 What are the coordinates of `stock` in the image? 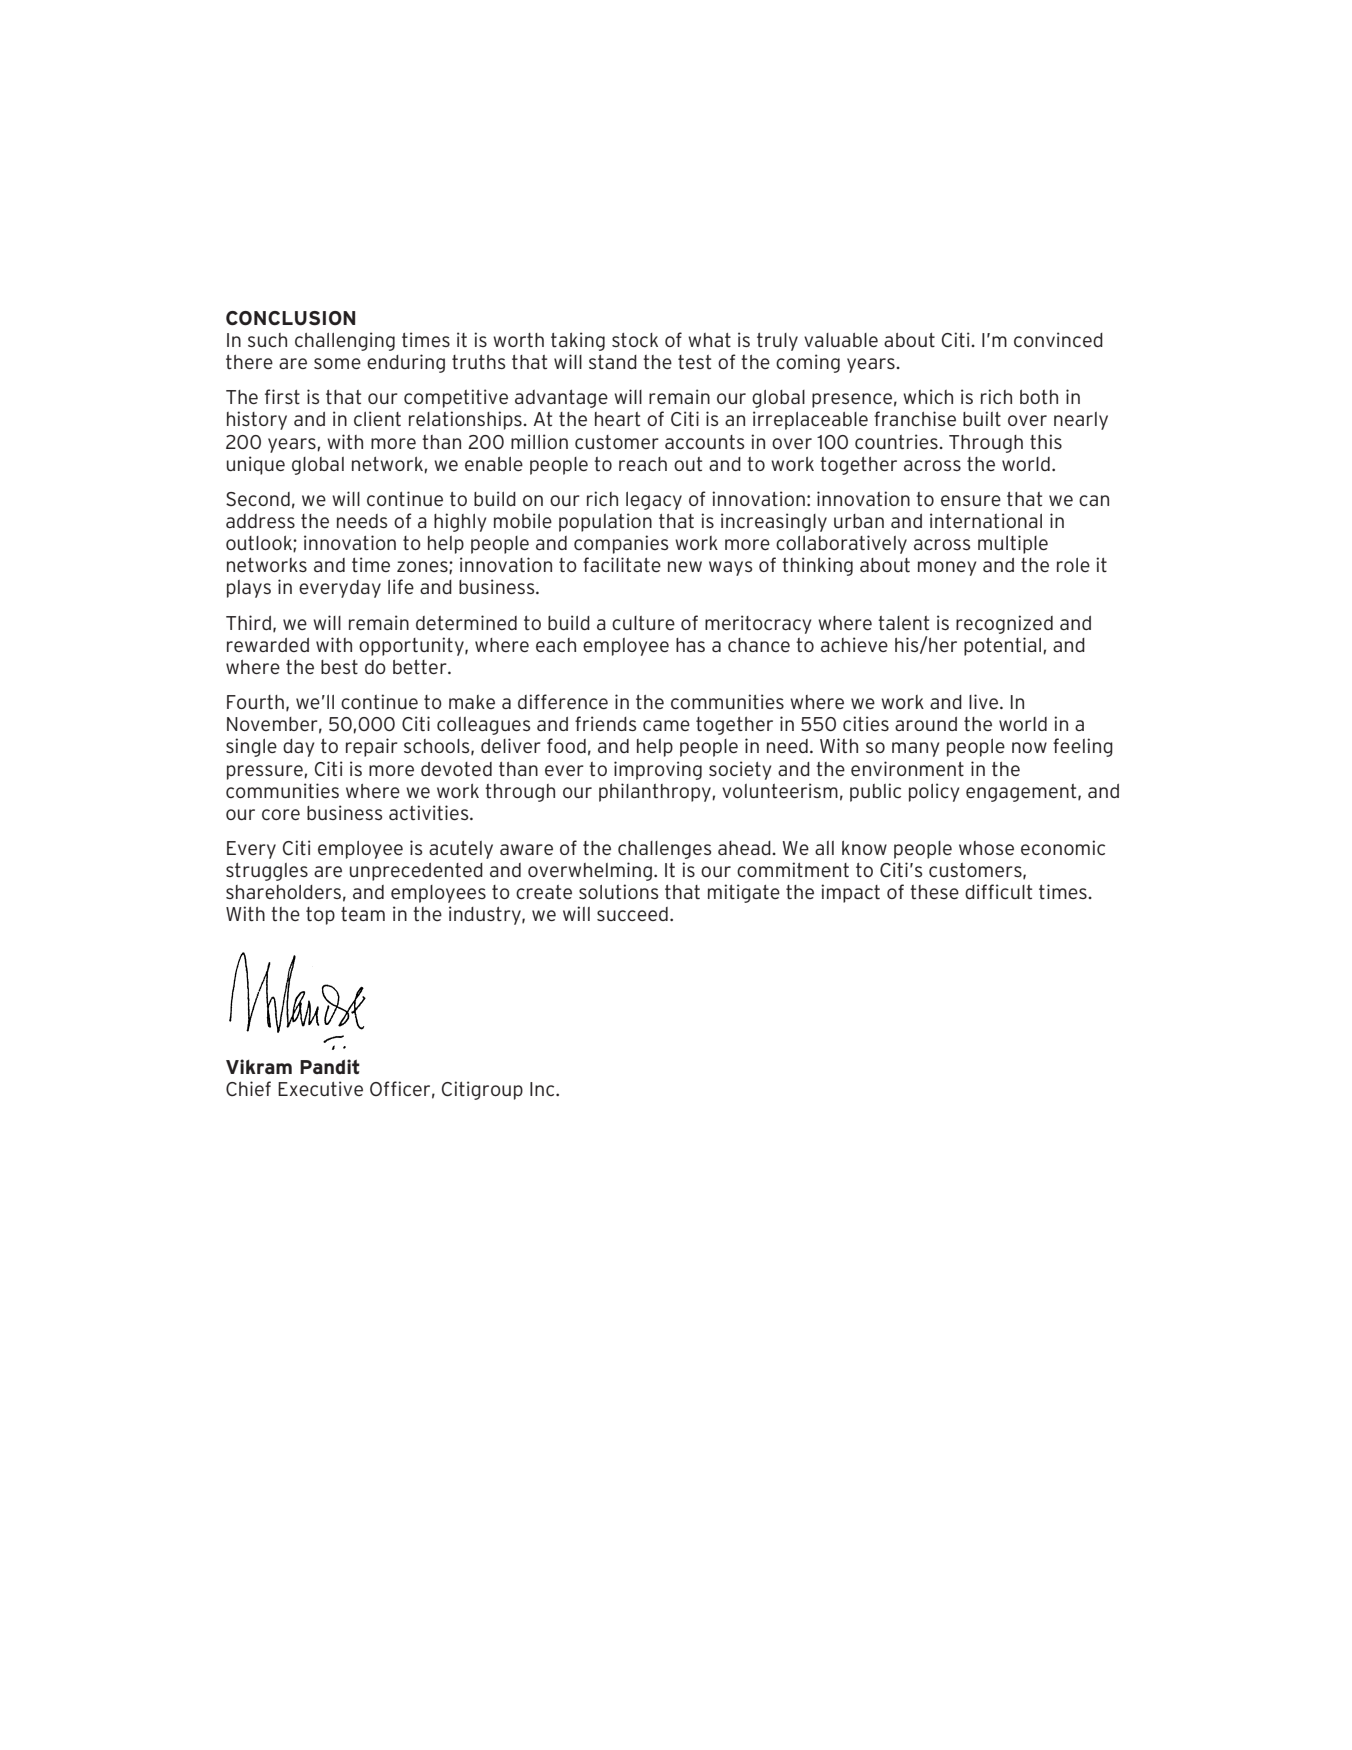 It's located at (635, 340).
